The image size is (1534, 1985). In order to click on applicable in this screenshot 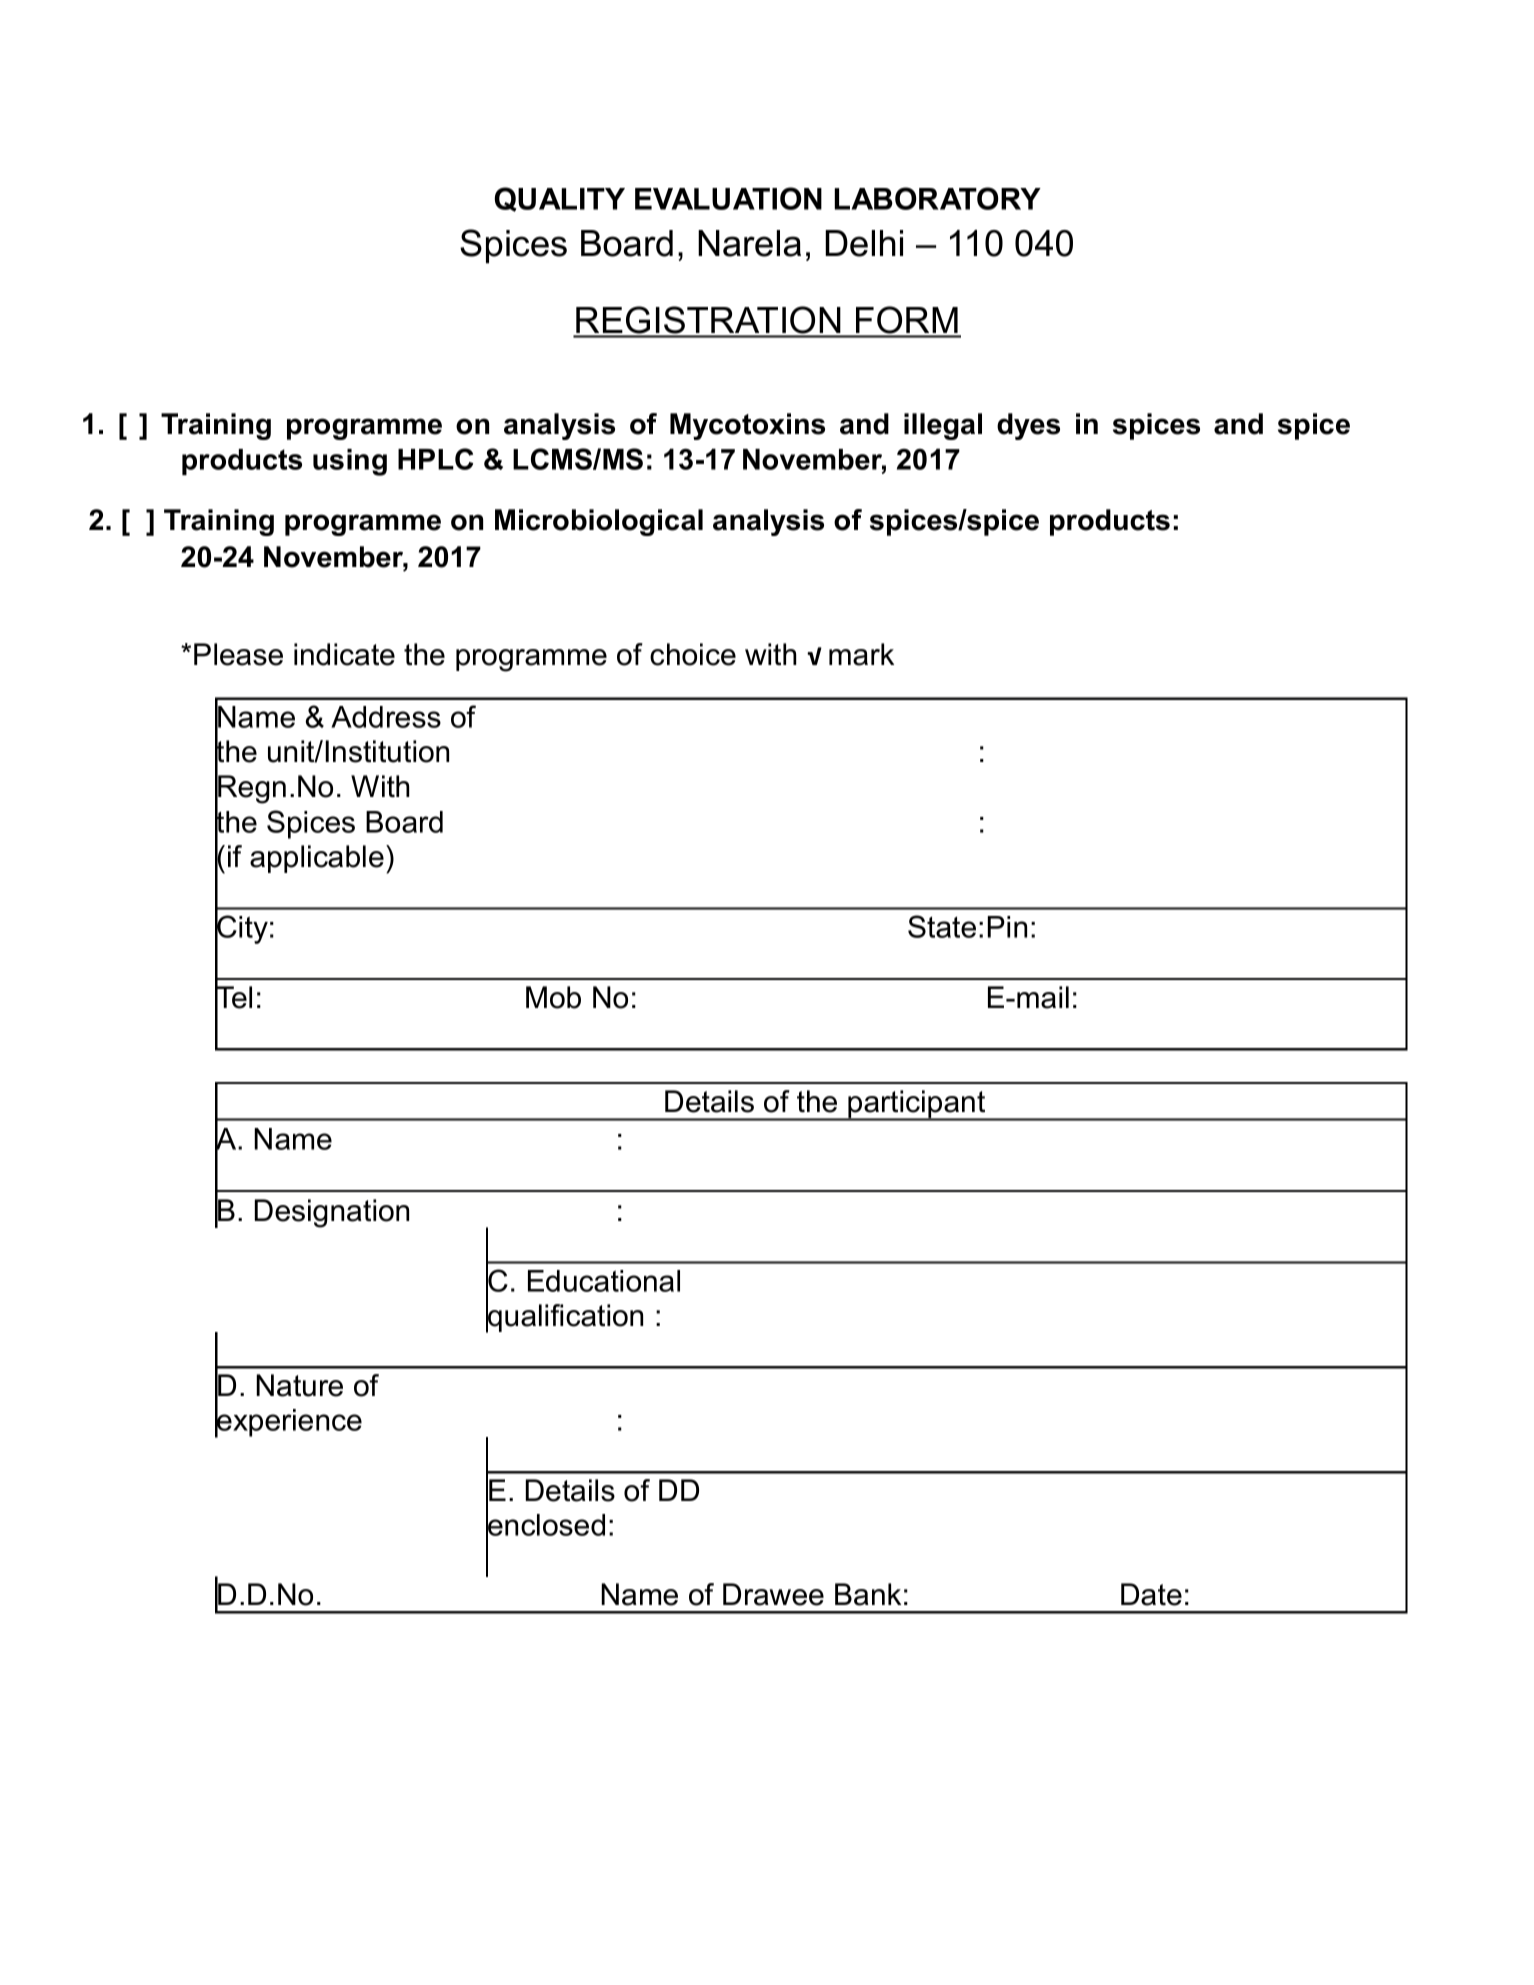, I will do `click(317, 859)`.
